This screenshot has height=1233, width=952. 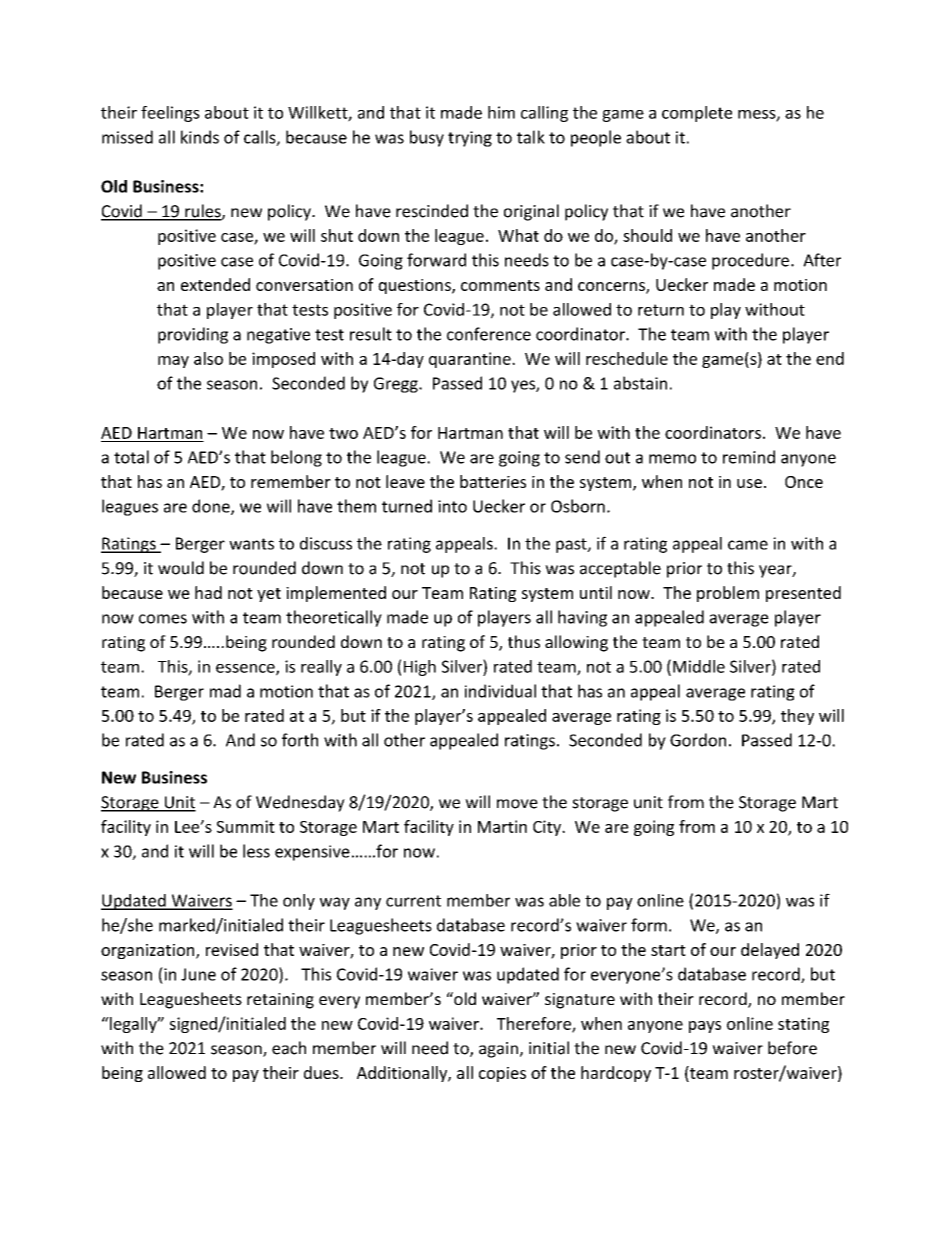 What do you see at coordinates (500, 691) in the screenshot?
I see `individual` at bounding box center [500, 691].
